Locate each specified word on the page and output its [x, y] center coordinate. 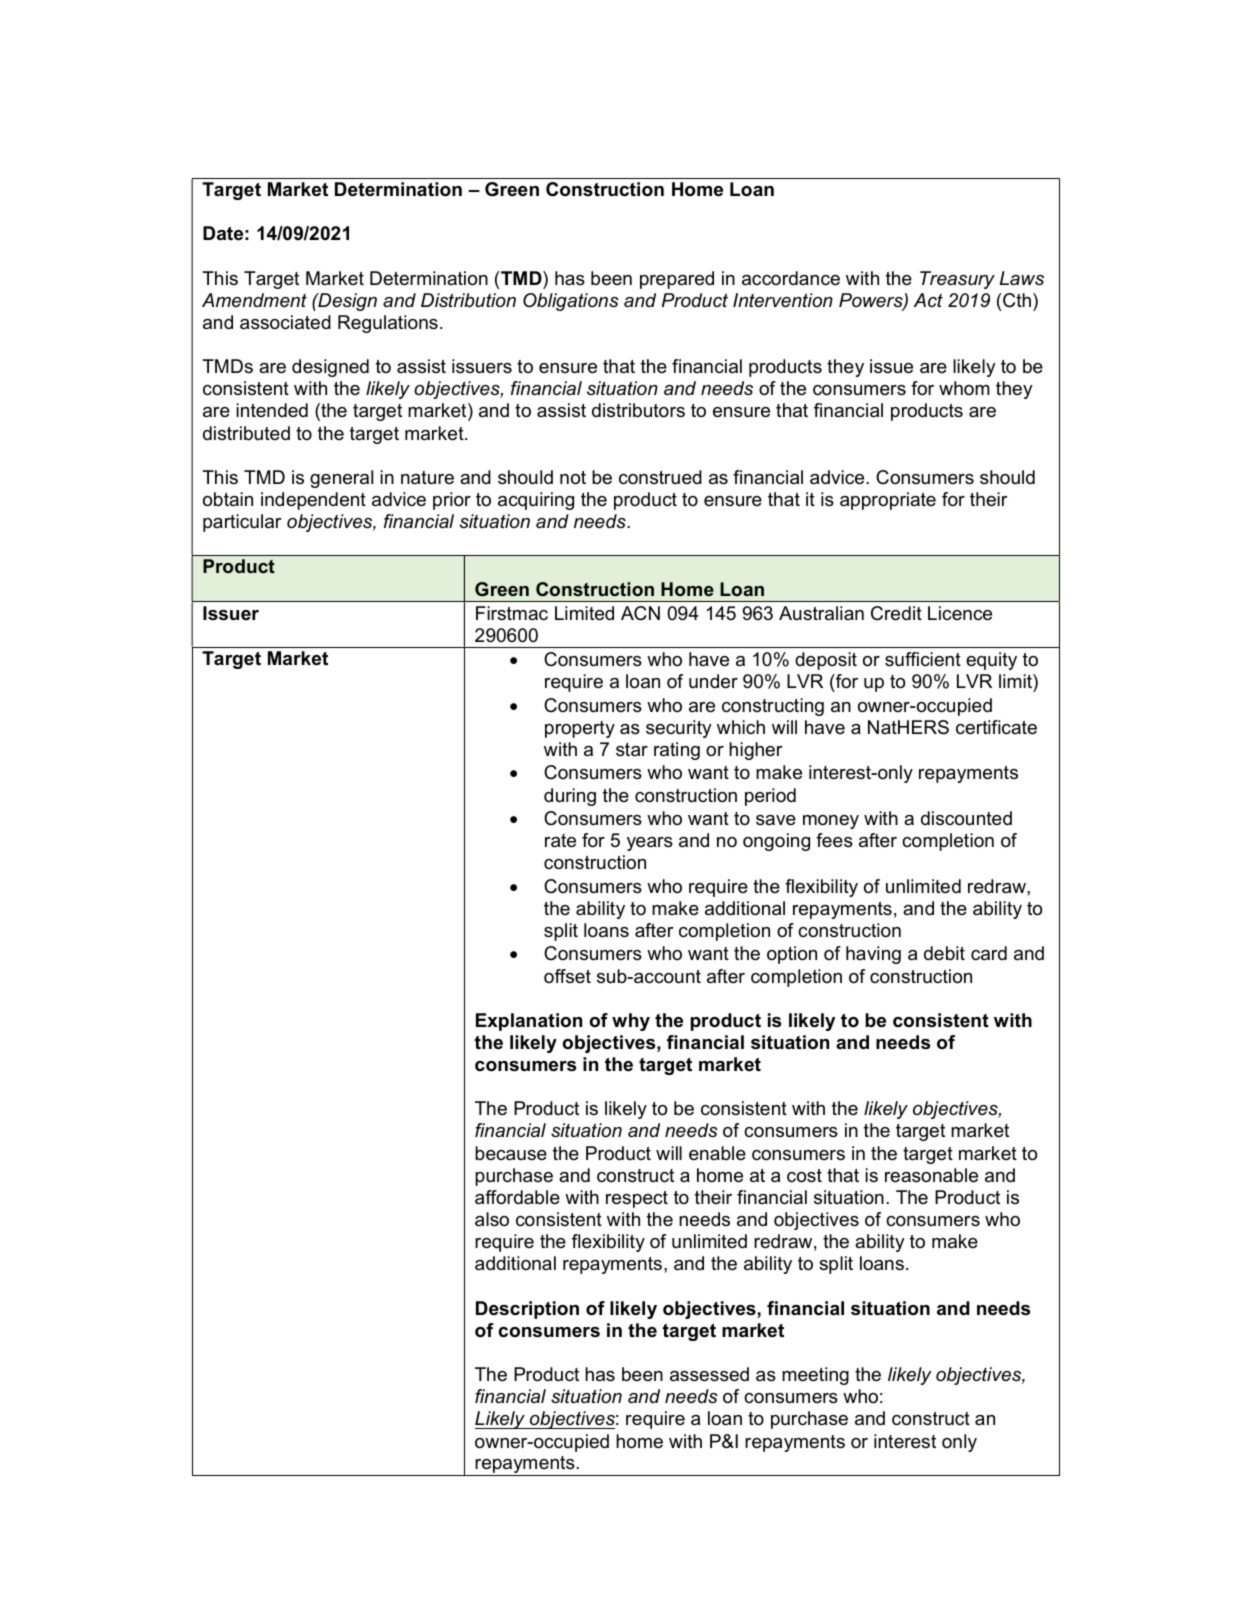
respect [637, 1199]
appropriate [888, 501]
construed [660, 477]
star [632, 750]
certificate [996, 727]
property [580, 729]
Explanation [529, 1022]
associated [285, 322]
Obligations [571, 302]
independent [313, 501]
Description [527, 1310]
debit [944, 953]
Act [928, 300]
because [511, 1153]
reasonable [931, 1175]
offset [567, 976]
